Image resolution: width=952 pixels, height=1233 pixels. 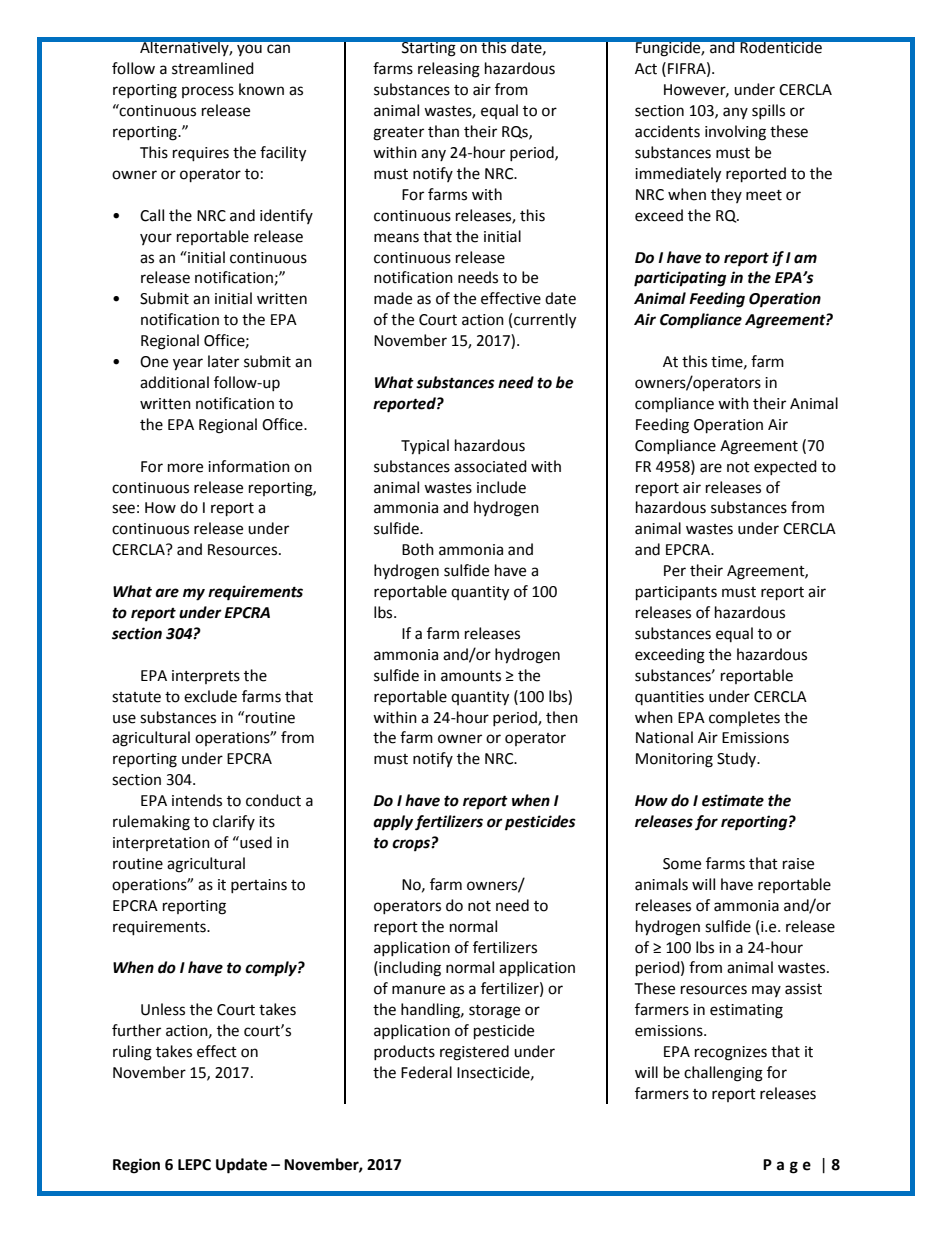 I want to click on participants, so click(x=676, y=593).
